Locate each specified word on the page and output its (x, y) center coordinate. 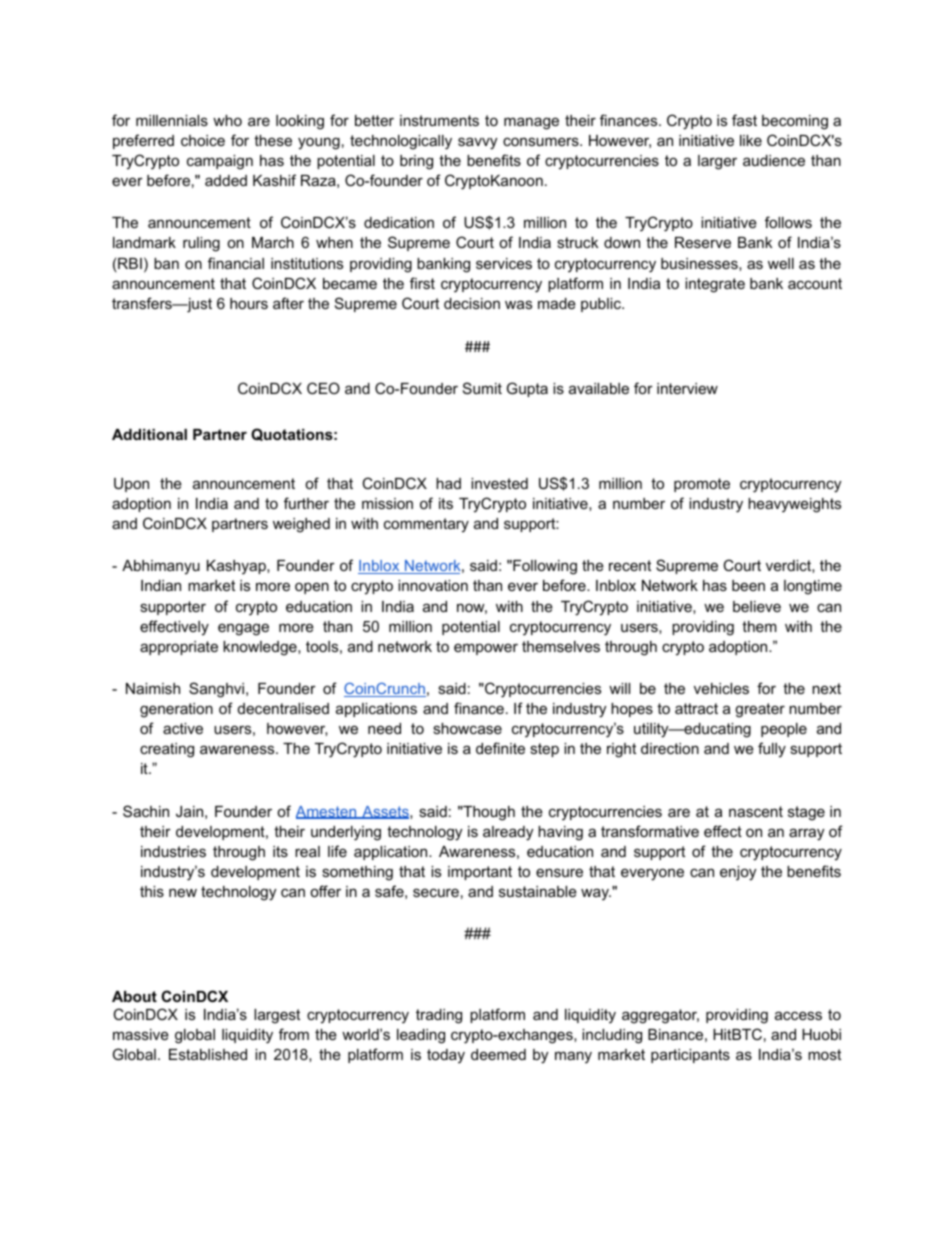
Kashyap (237, 567)
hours (249, 303)
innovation (433, 585)
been (748, 585)
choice (203, 140)
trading (439, 1016)
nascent (756, 811)
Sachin (146, 811)
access (798, 1015)
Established (208, 1054)
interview (687, 388)
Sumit (482, 388)
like (751, 140)
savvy (477, 143)
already (508, 833)
